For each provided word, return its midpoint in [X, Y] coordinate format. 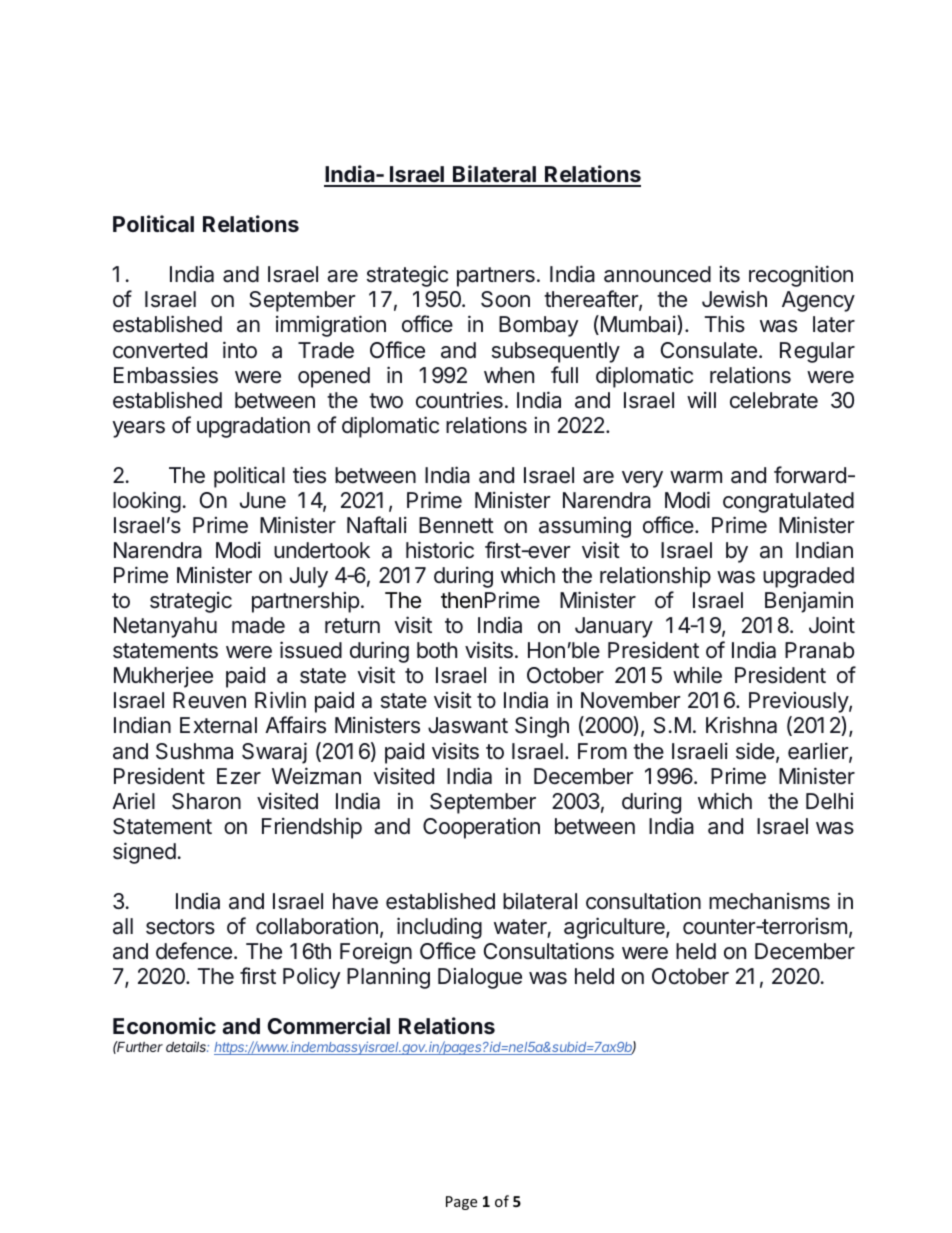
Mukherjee [163, 677]
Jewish [734, 299]
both [437, 650]
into [240, 350]
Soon [505, 299]
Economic [164, 1025]
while [697, 674]
